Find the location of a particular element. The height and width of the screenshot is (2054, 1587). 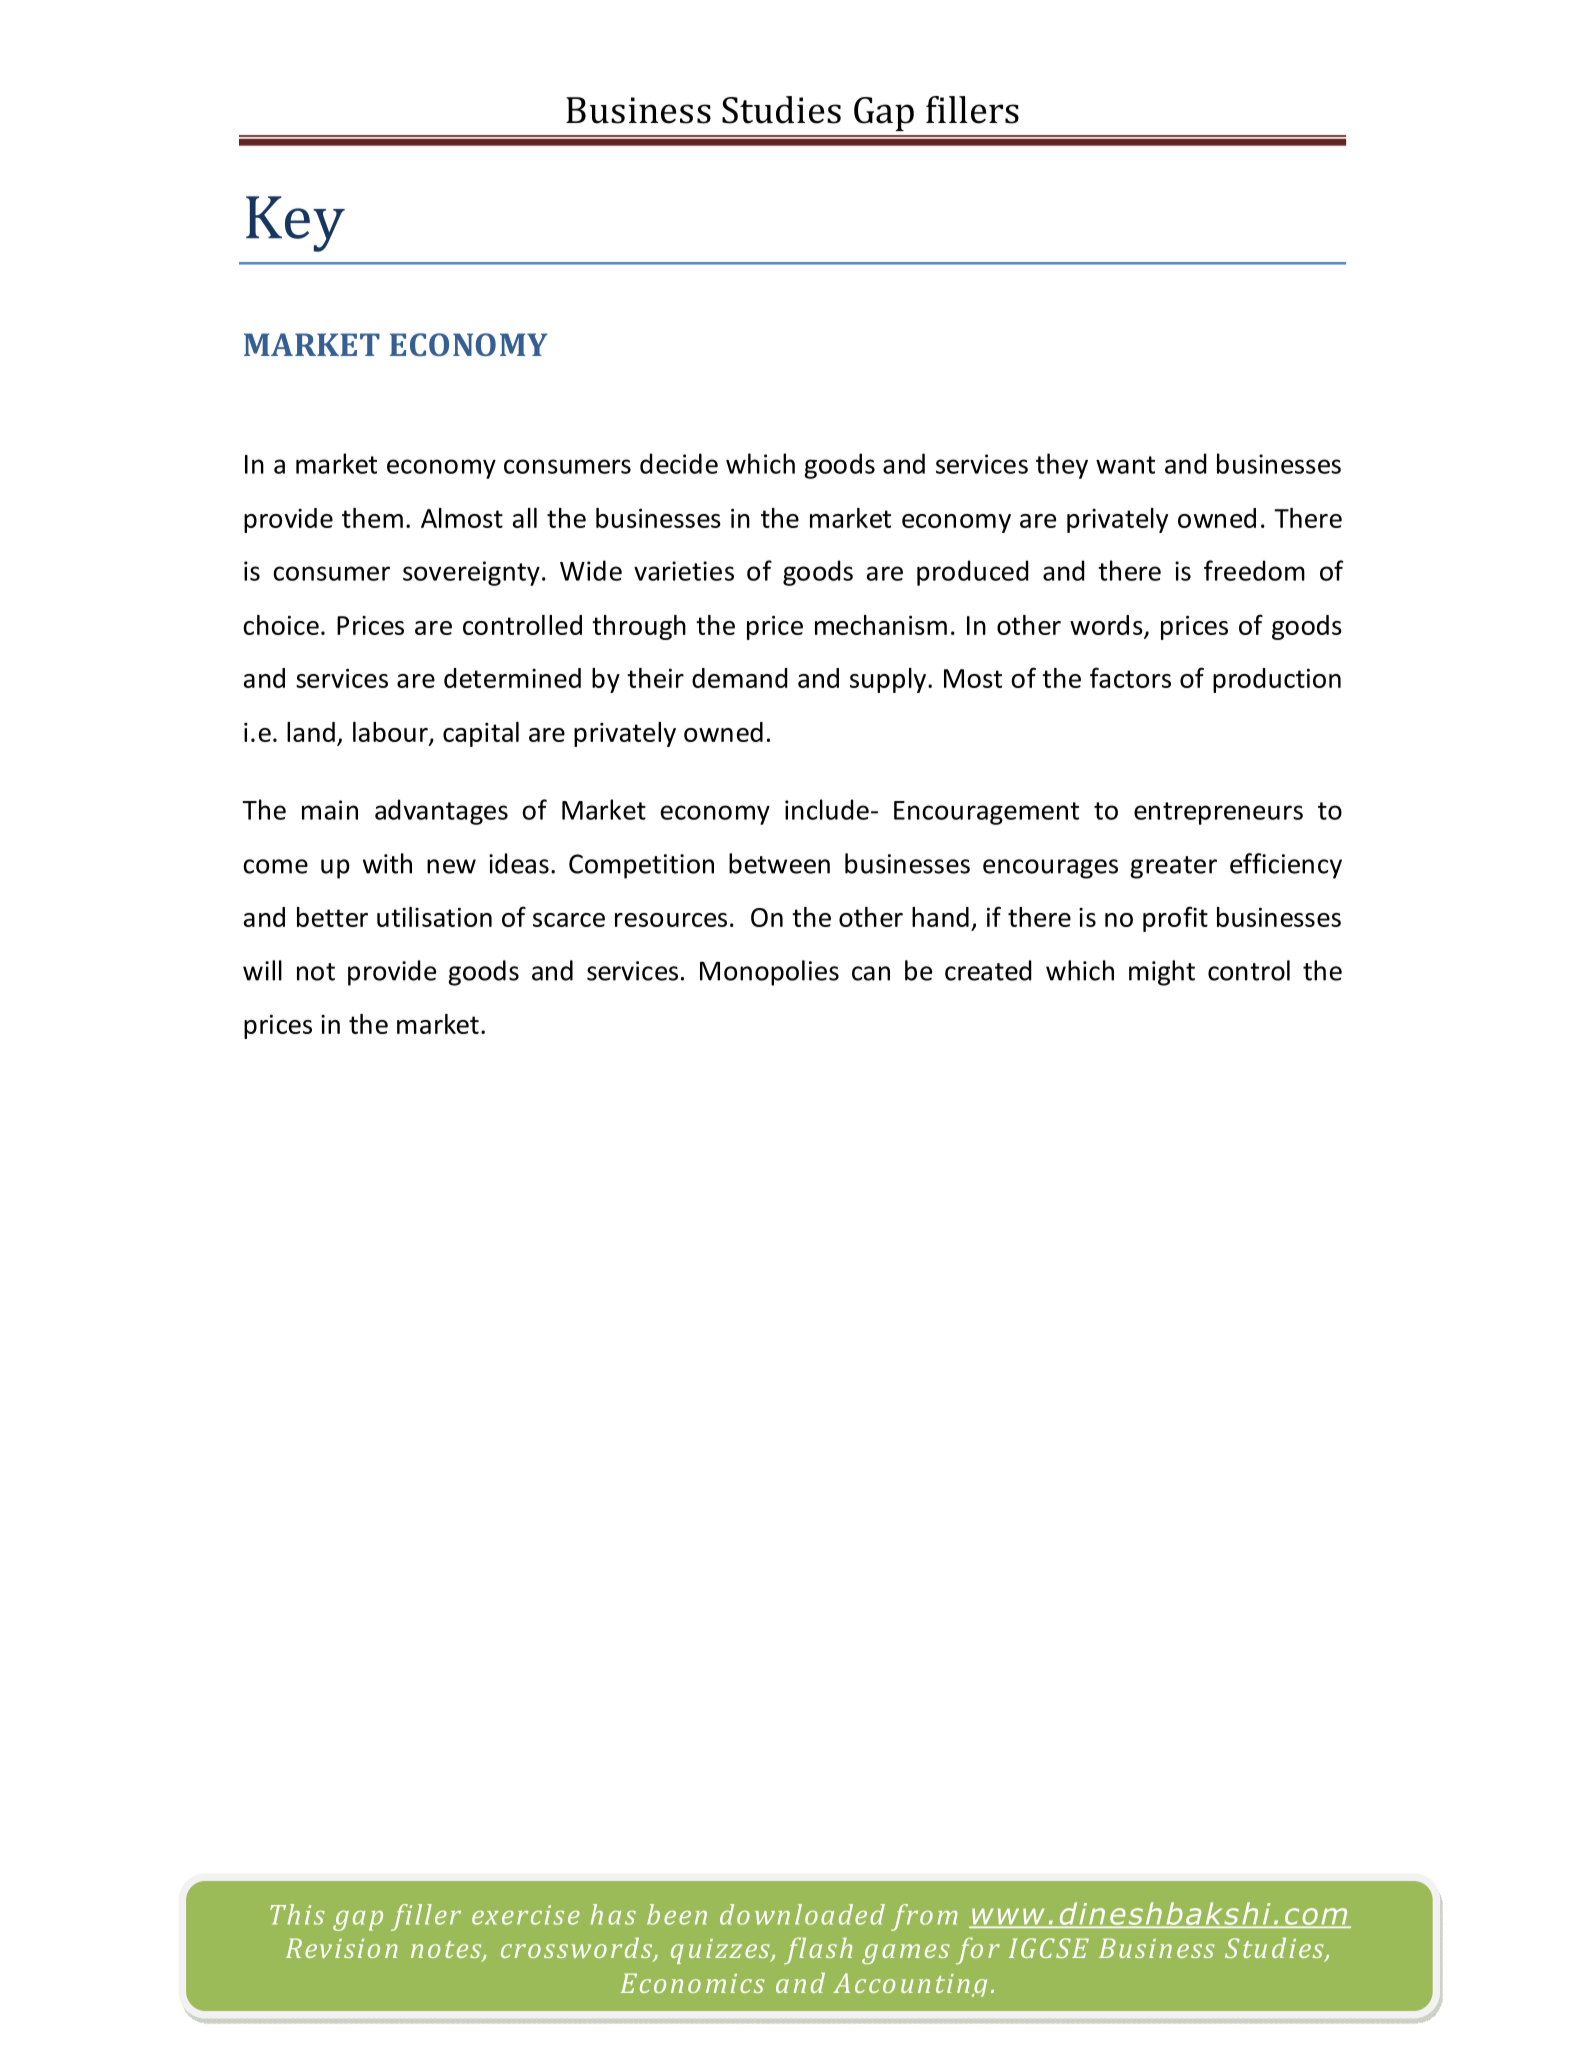

Monopolies is located at coordinates (769, 973).
